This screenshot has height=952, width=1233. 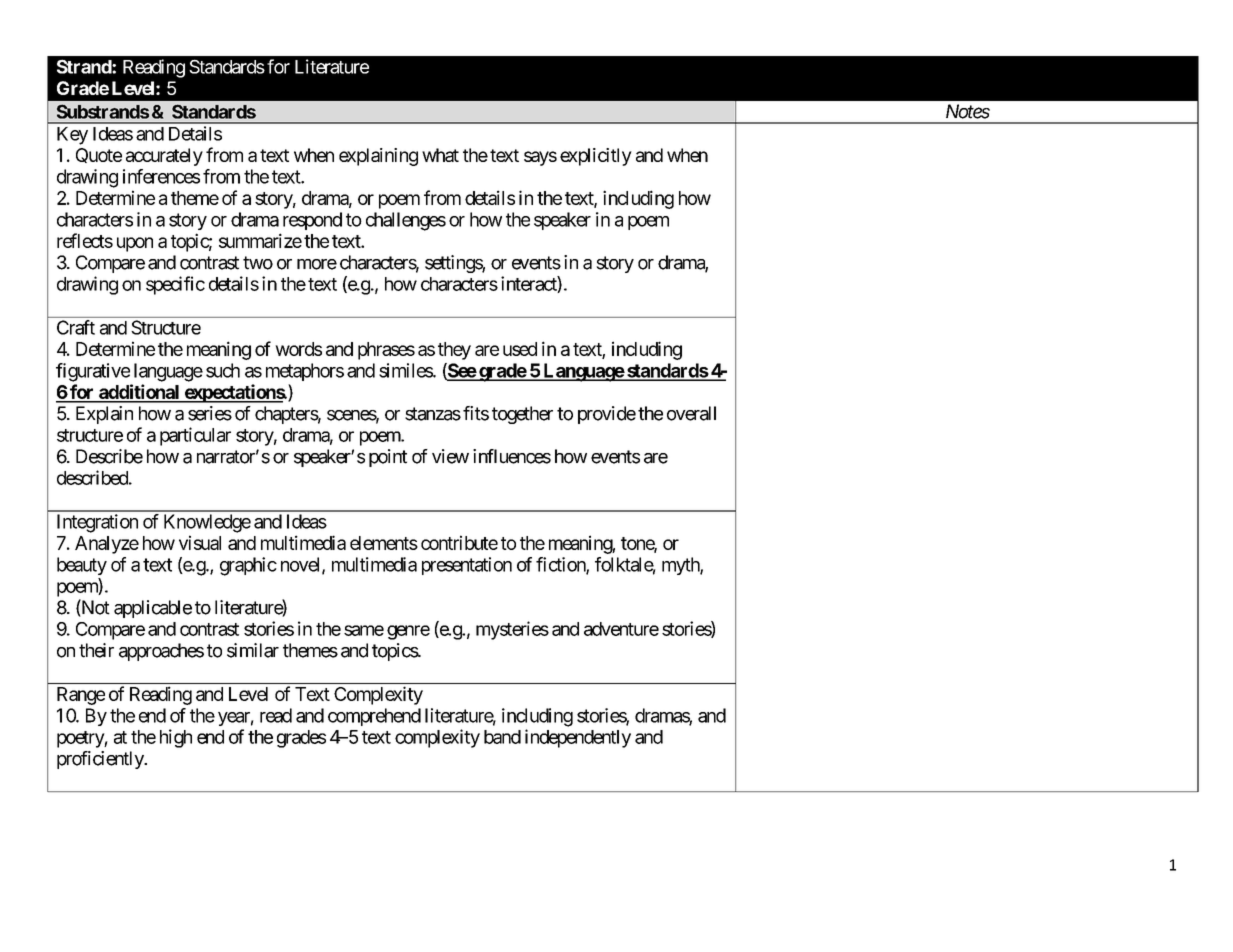 What do you see at coordinates (440, 155) in the screenshot?
I see `what` at bounding box center [440, 155].
